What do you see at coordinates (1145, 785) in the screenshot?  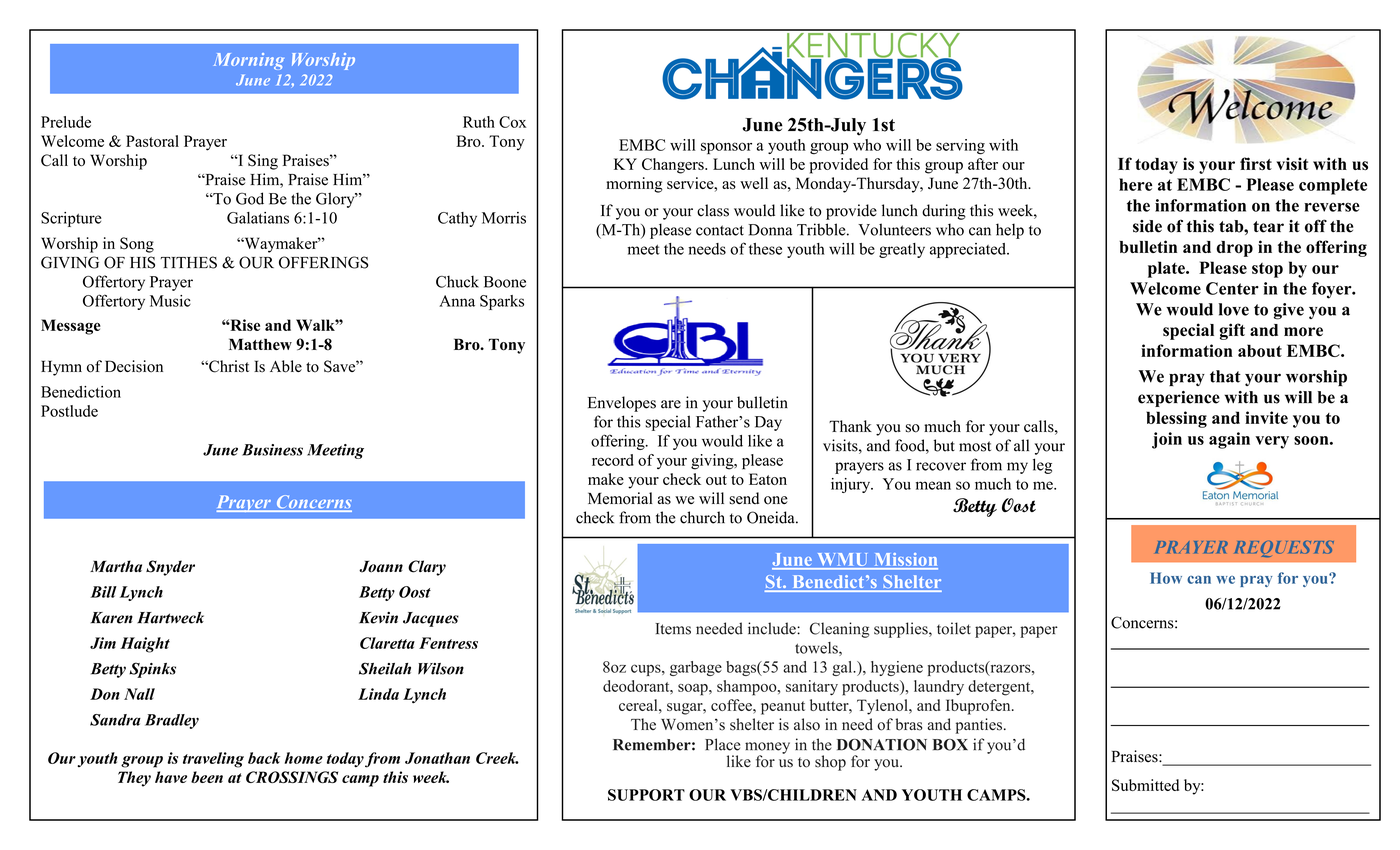 I see `Submitted` at bounding box center [1145, 785].
